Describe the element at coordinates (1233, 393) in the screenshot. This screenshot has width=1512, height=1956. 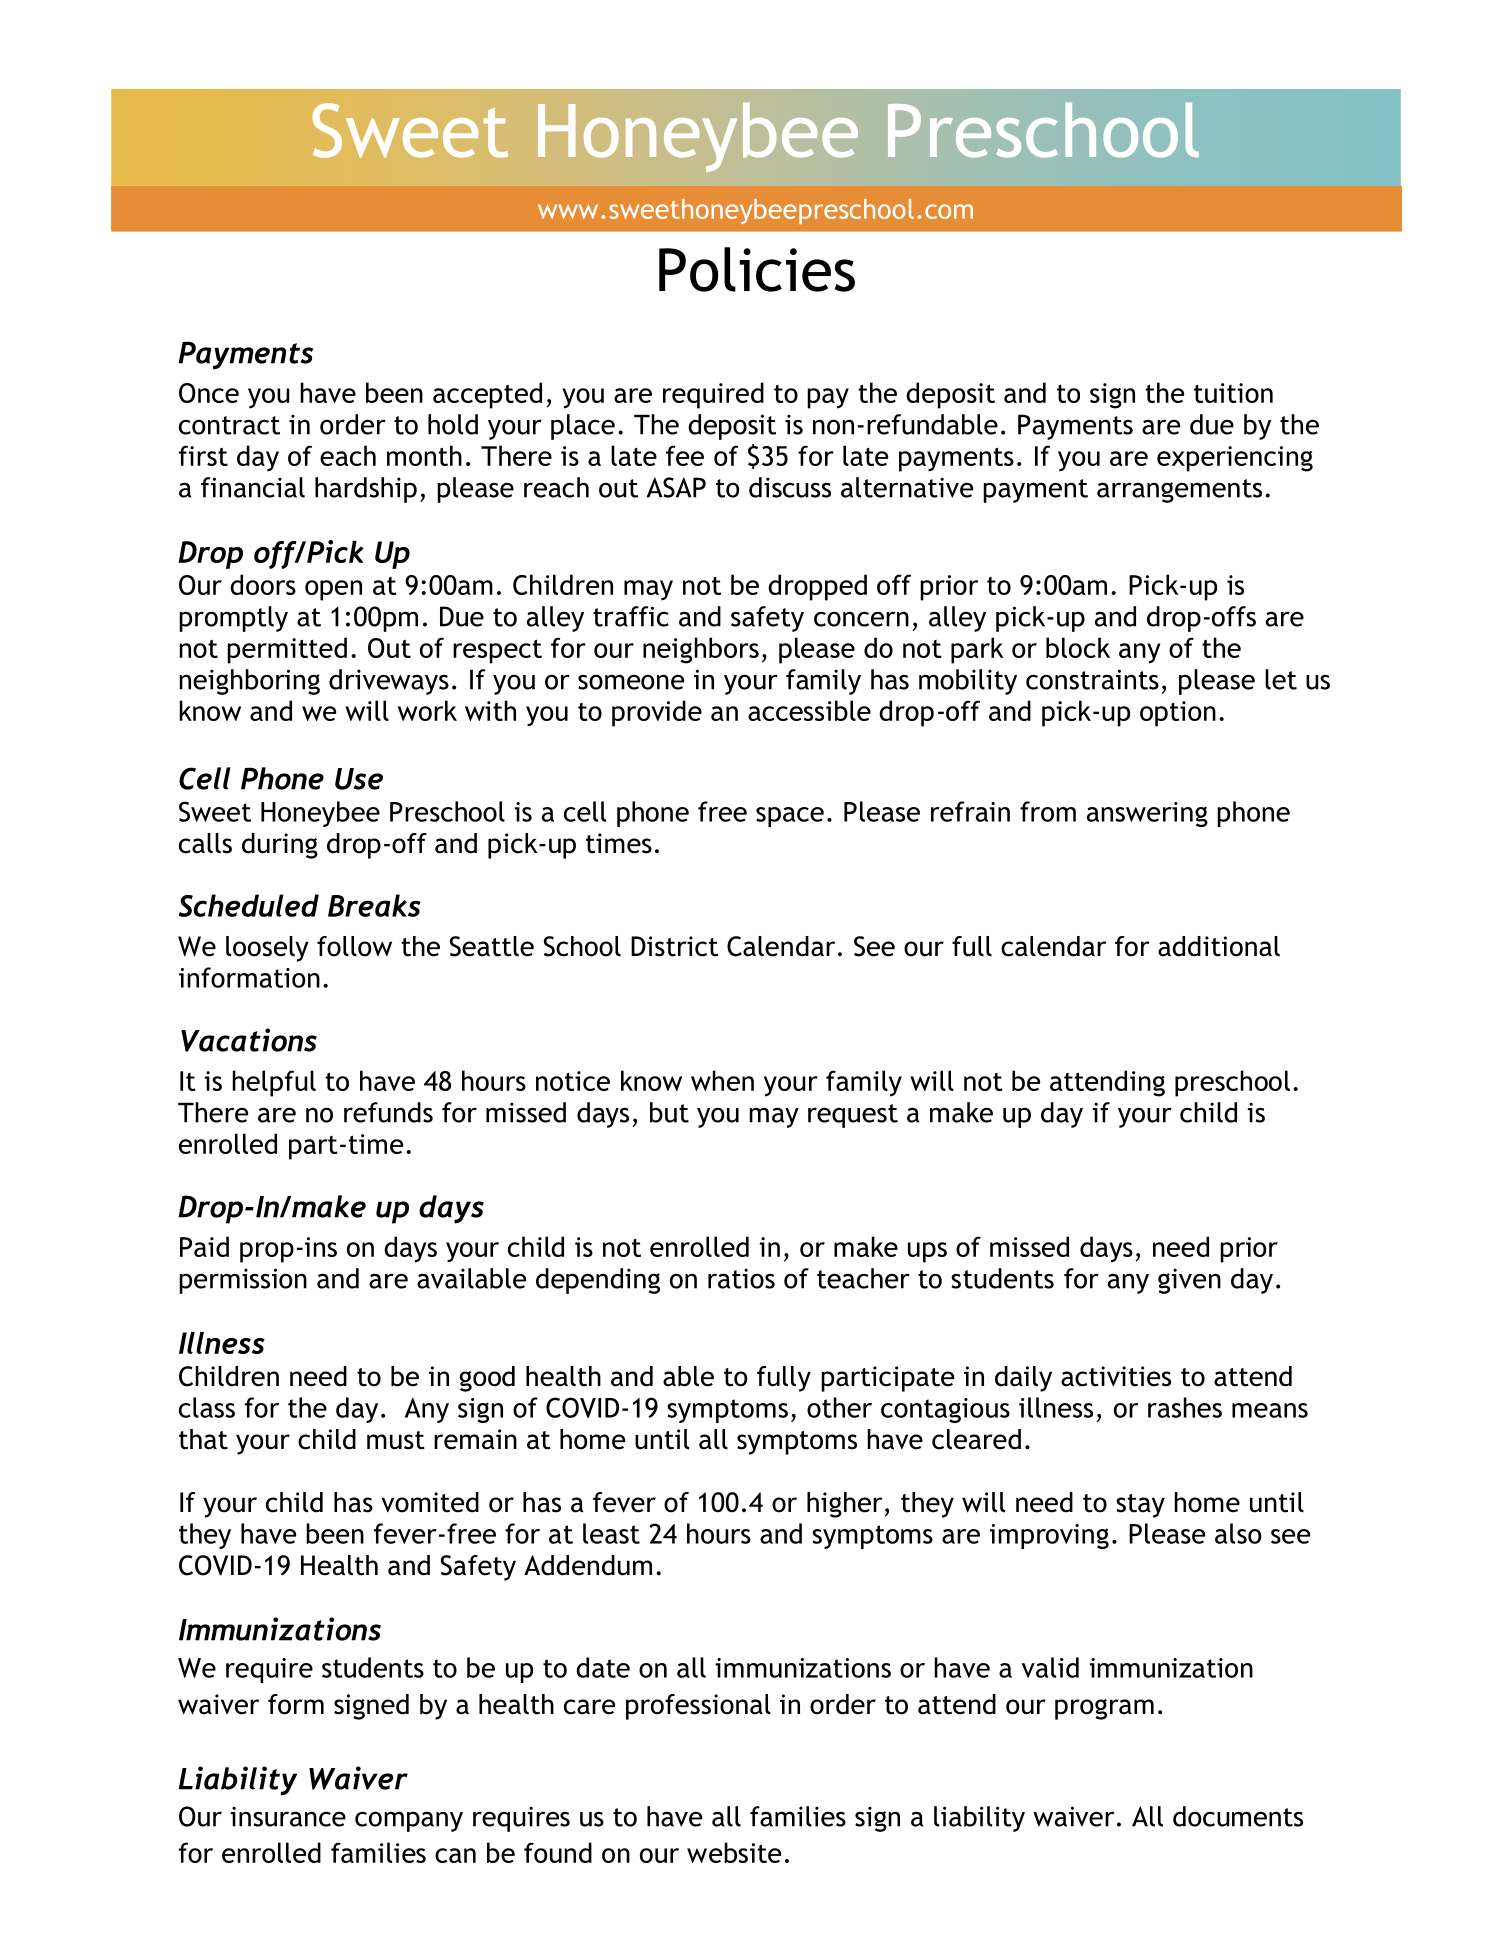
I see `tuition` at that location.
